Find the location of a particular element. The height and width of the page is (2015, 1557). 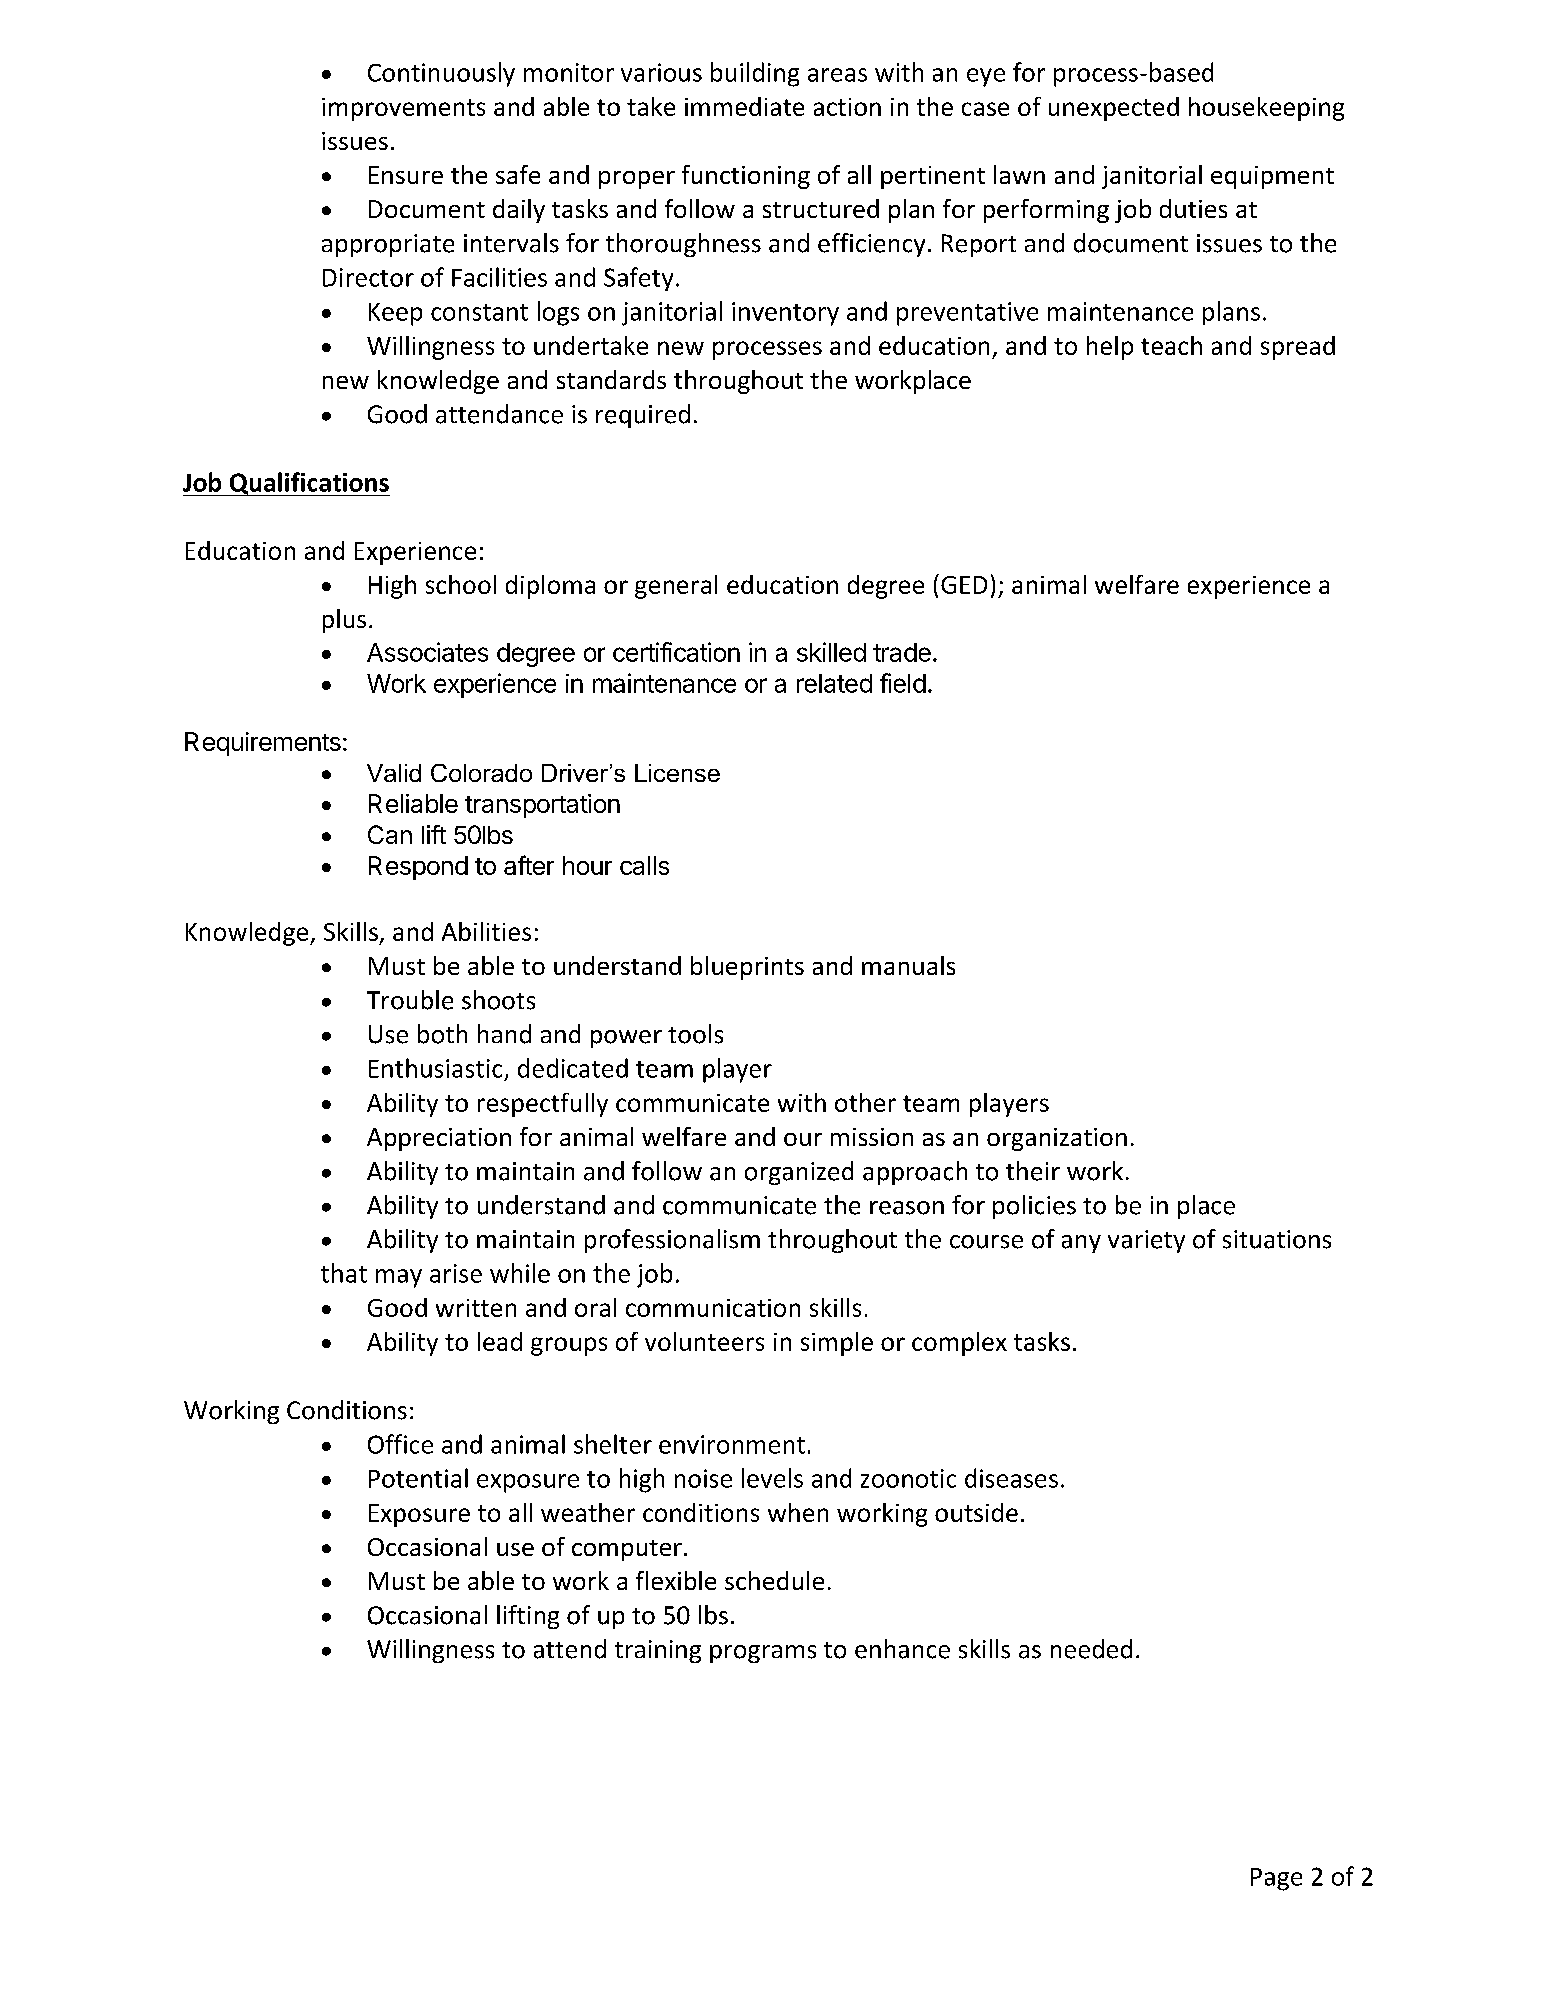

Associates is located at coordinates (427, 652).
